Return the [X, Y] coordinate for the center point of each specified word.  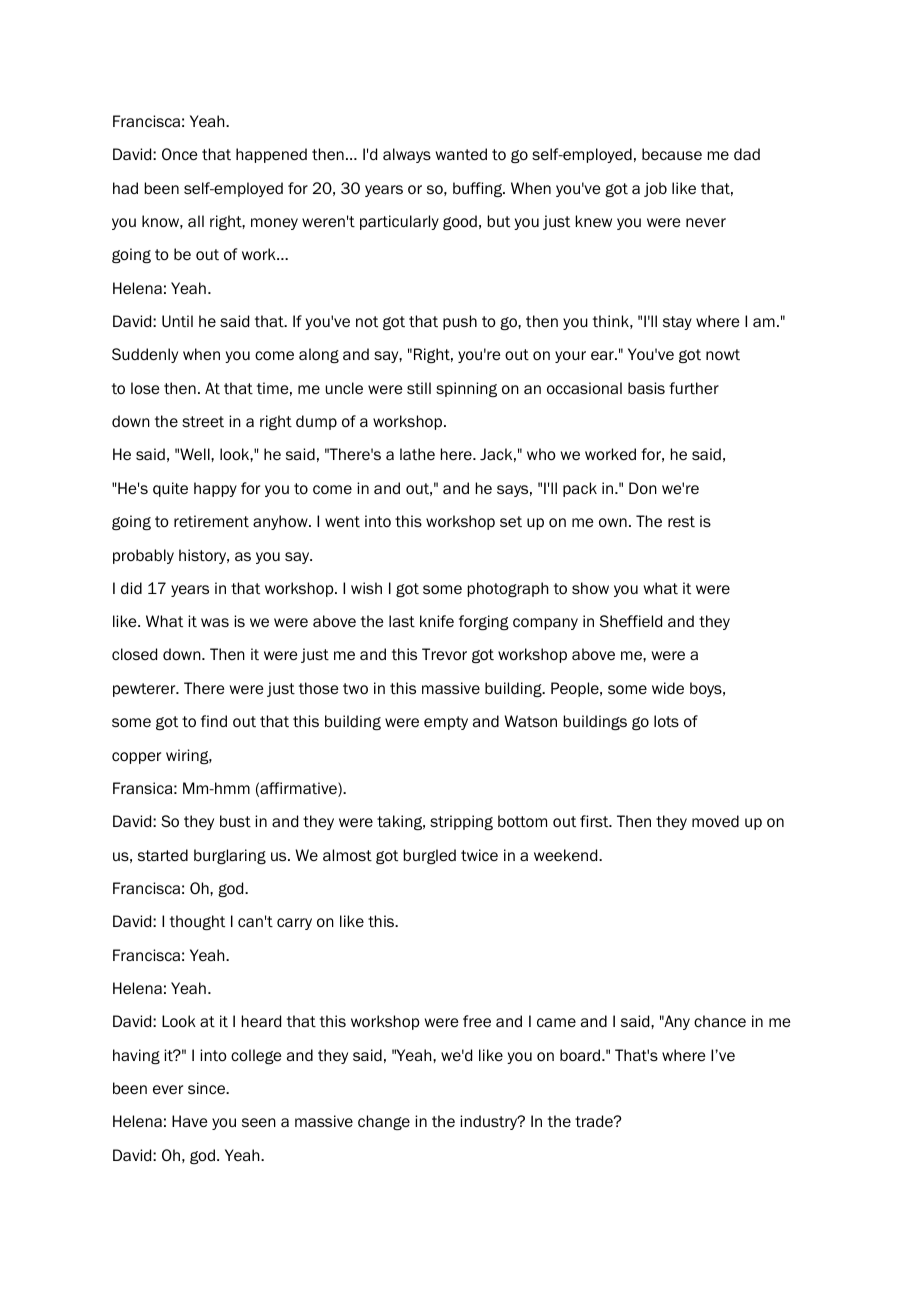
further [694, 388]
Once [180, 154]
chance [720, 1021]
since [207, 1088]
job [655, 189]
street [203, 422]
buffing [479, 189]
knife [437, 621]
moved [715, 821]
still [419, 388]
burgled [430, 856]
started [163, 855]
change [384, 1122]
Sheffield [631, 621]
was [215, 622]
